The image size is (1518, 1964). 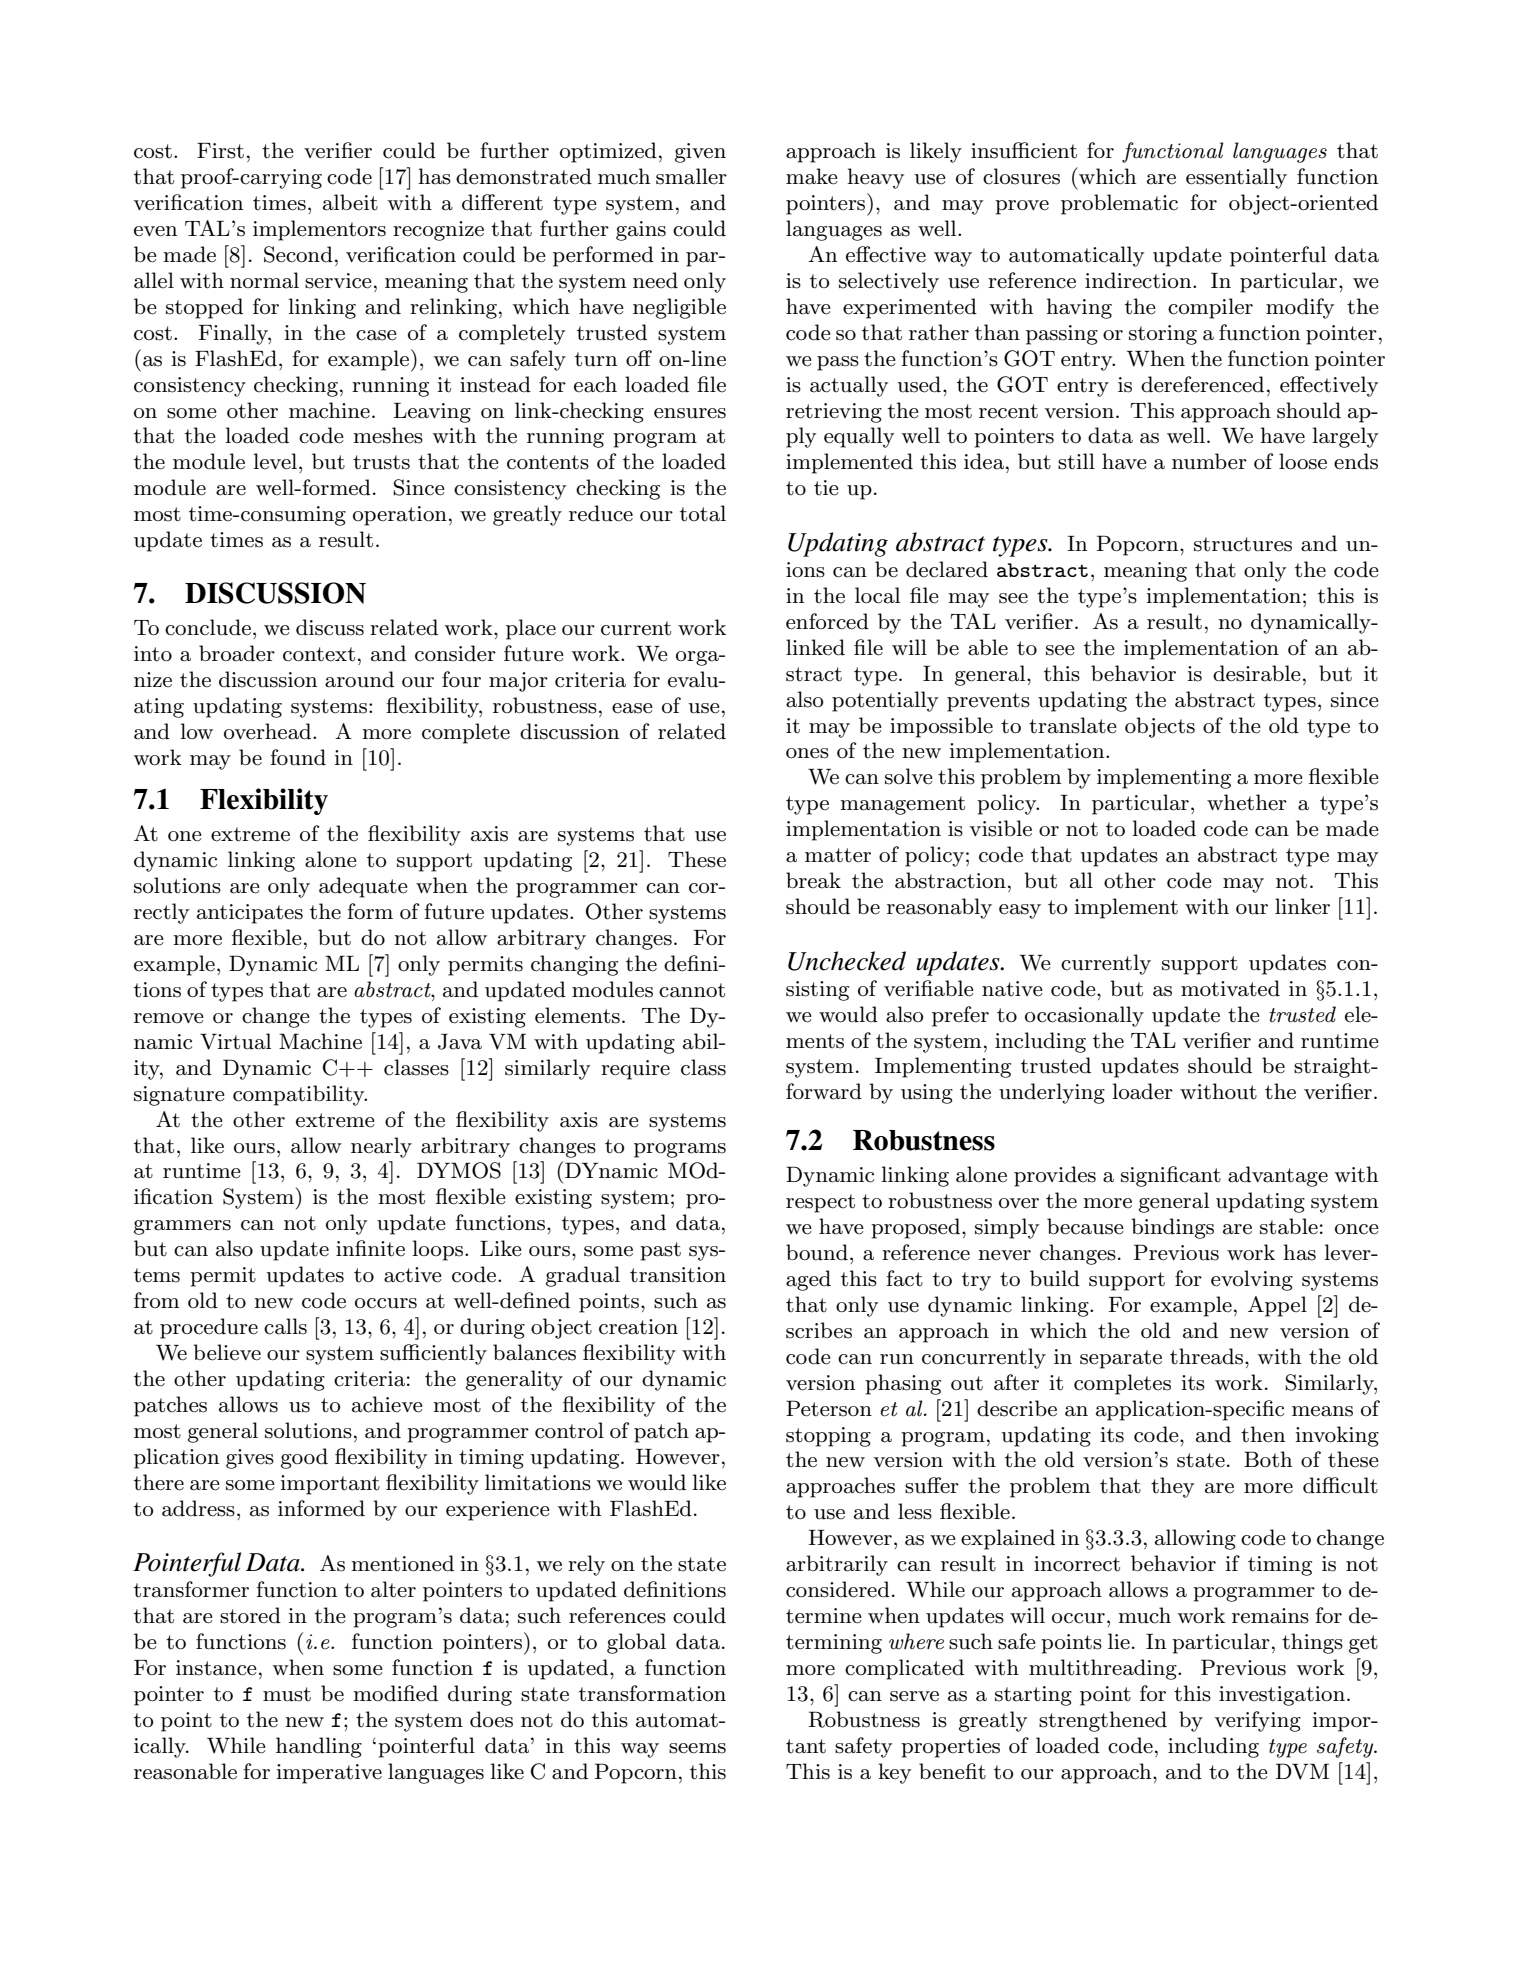 I want to click on essentially, so click(x=1236, y=178).
